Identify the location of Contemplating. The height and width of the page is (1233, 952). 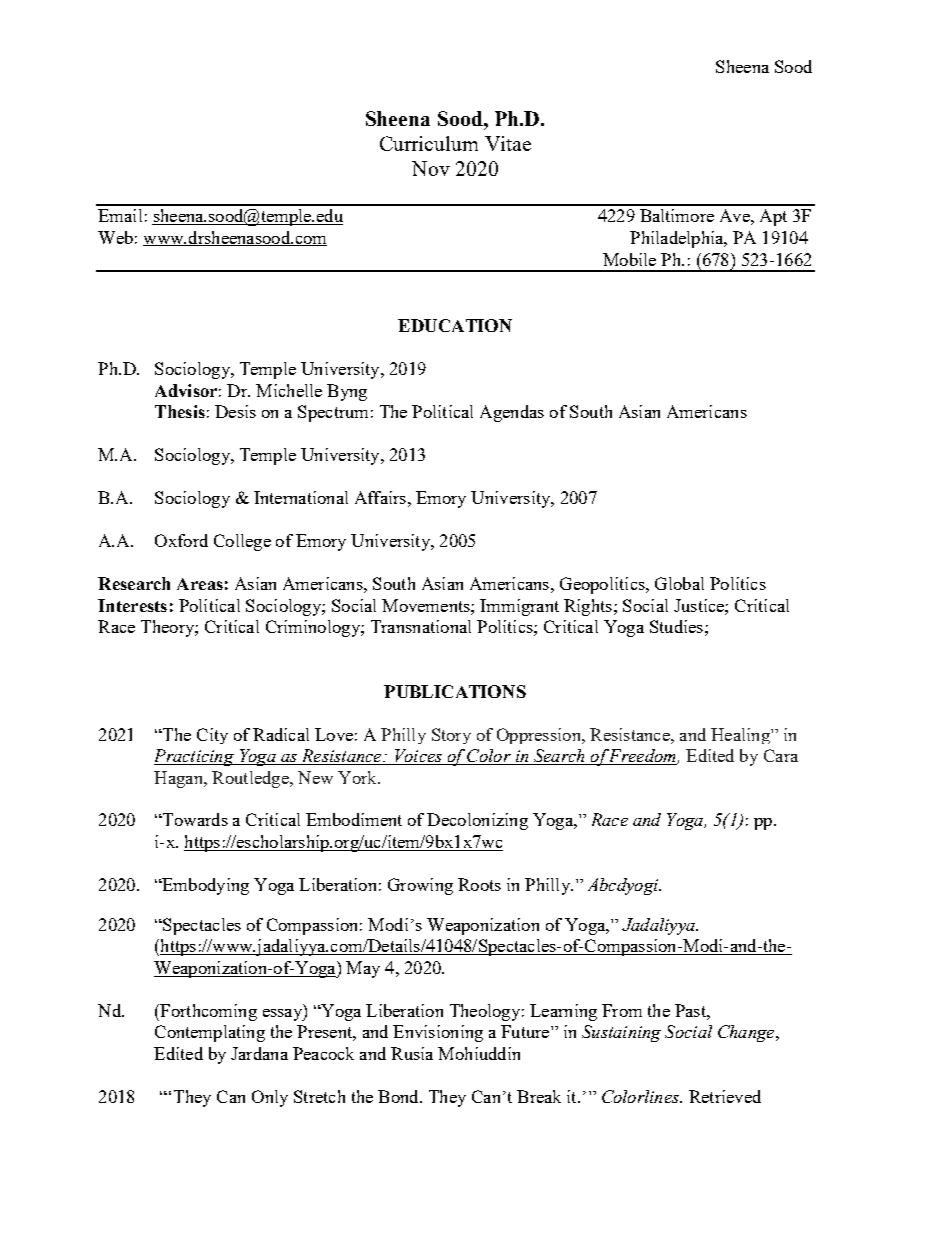
(210, 1033).
